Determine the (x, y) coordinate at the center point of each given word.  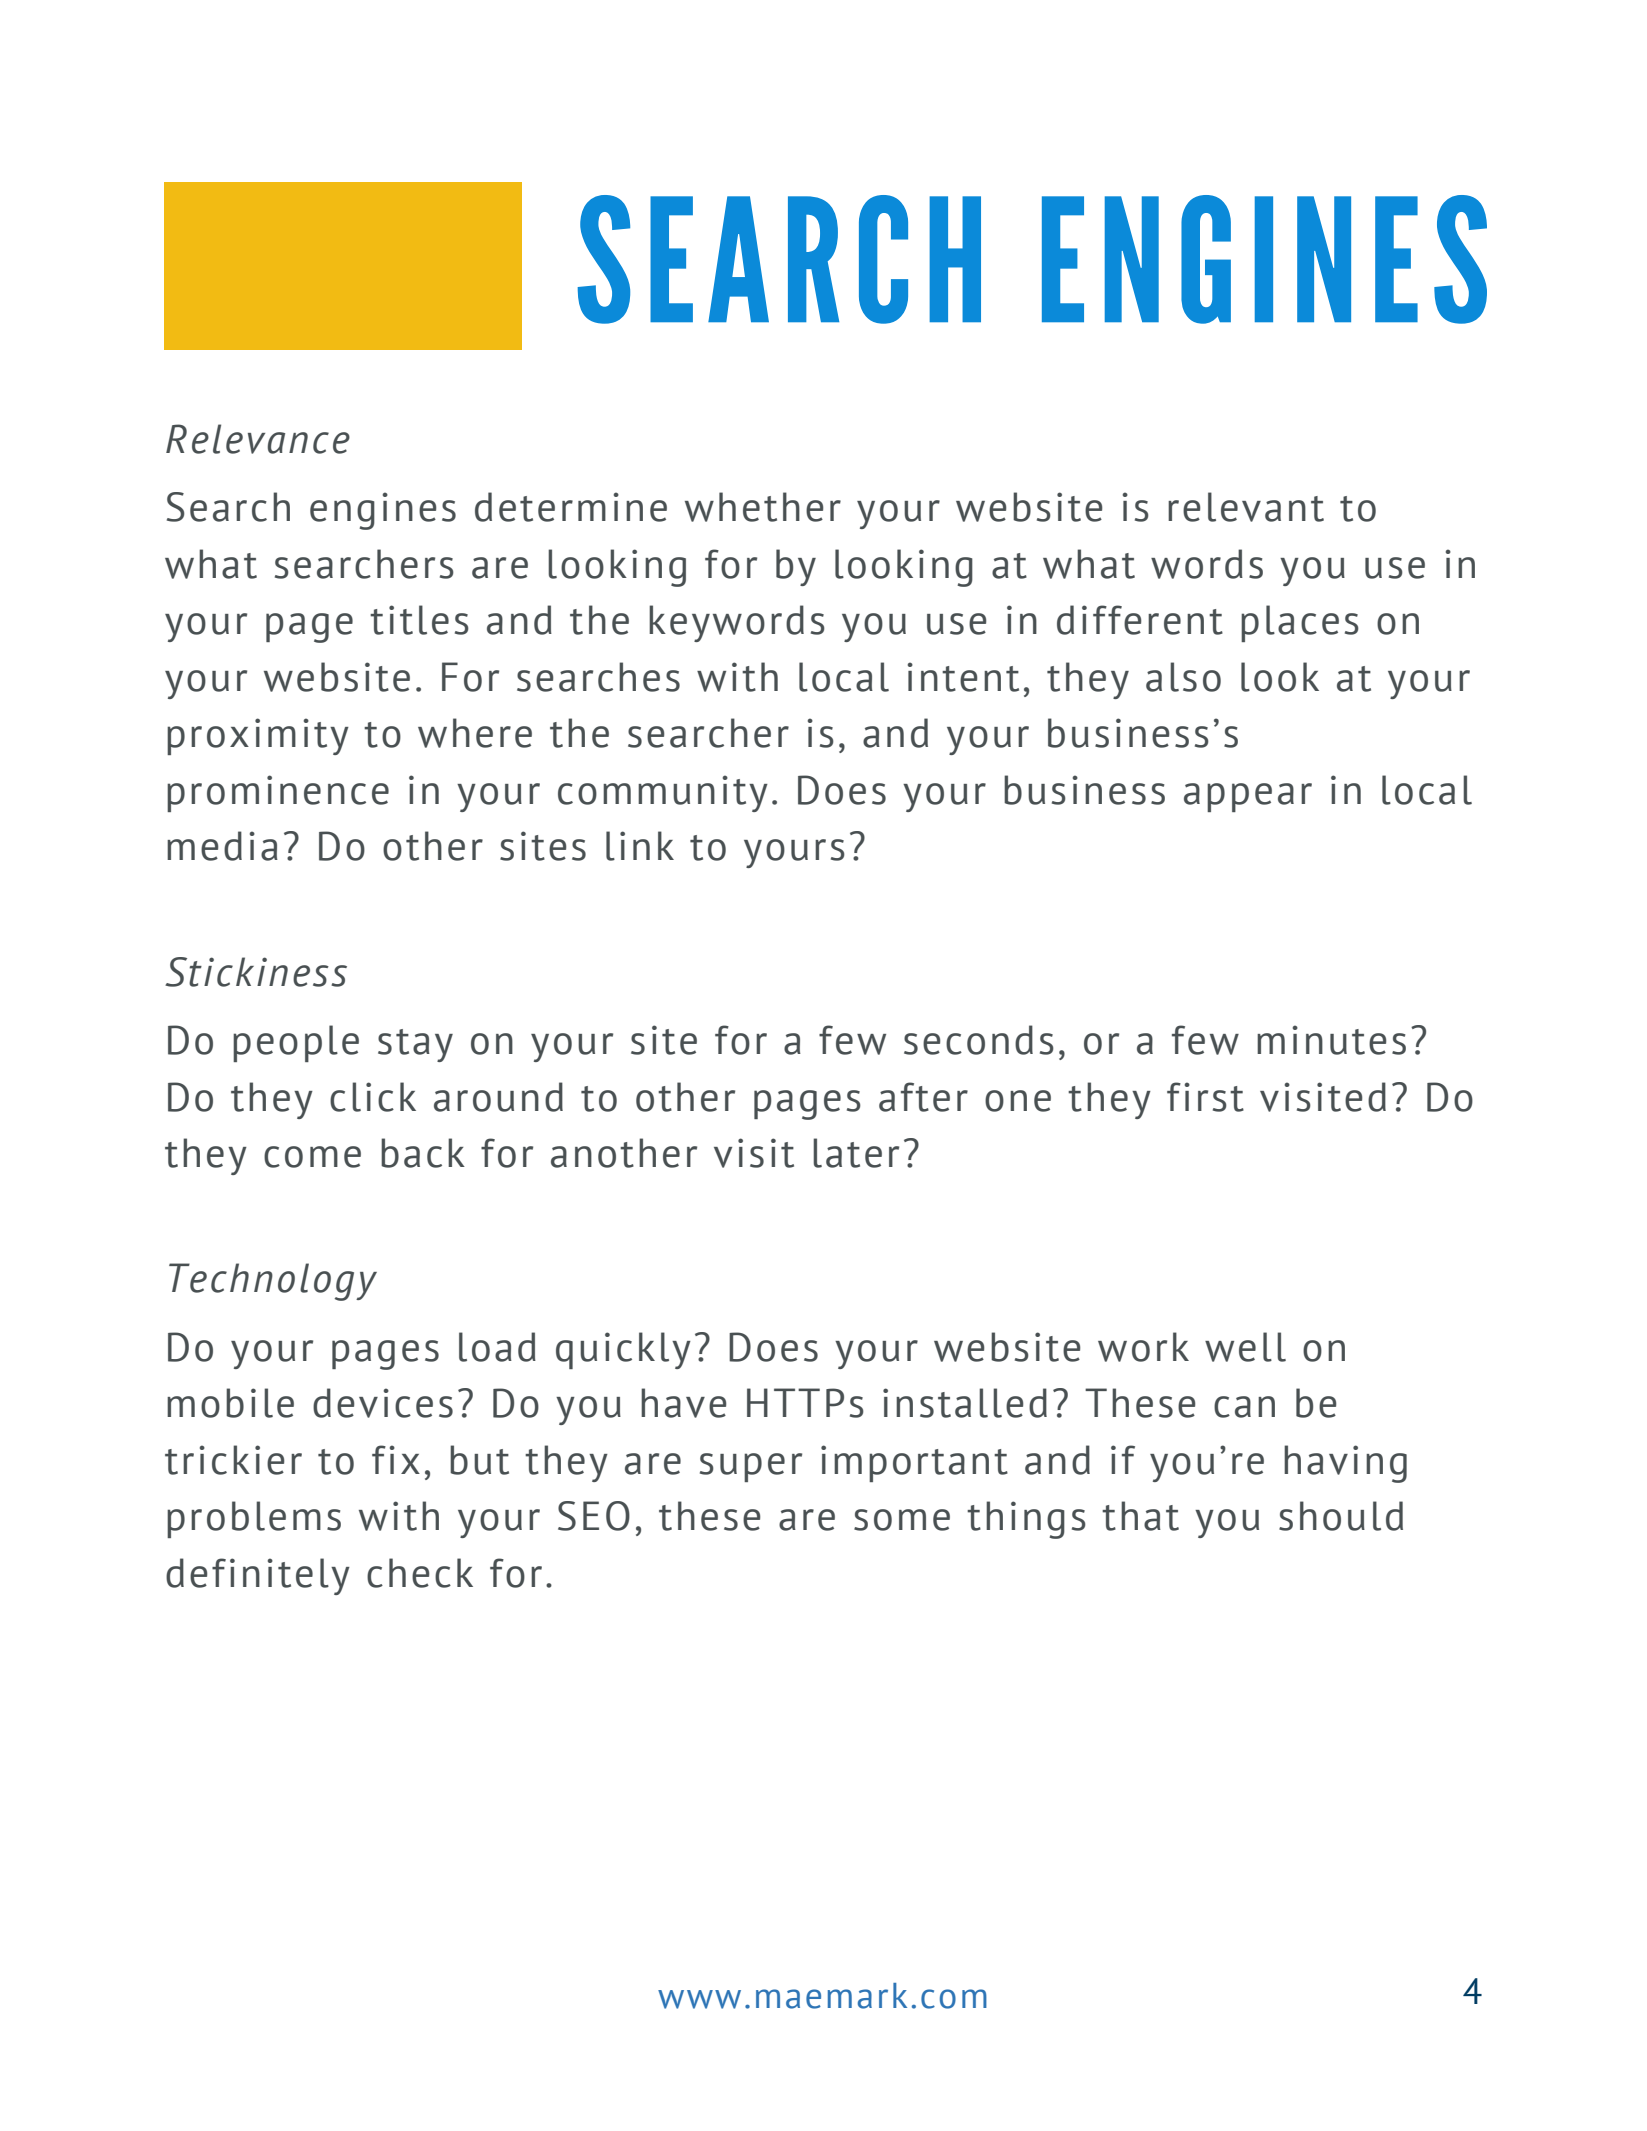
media (222, 846)
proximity (258, 736)
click (373, 1097)
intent (963, 677)
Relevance (258, 439)
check (420, 1573)
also (1183, 677)
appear (1248, 797)
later (856, 1153)
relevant (1246, 507)
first (1205, 1097)
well (1245, 1347)
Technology (273, 1282)
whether (763, 507)
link (640, 846)
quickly (623, 1350)
